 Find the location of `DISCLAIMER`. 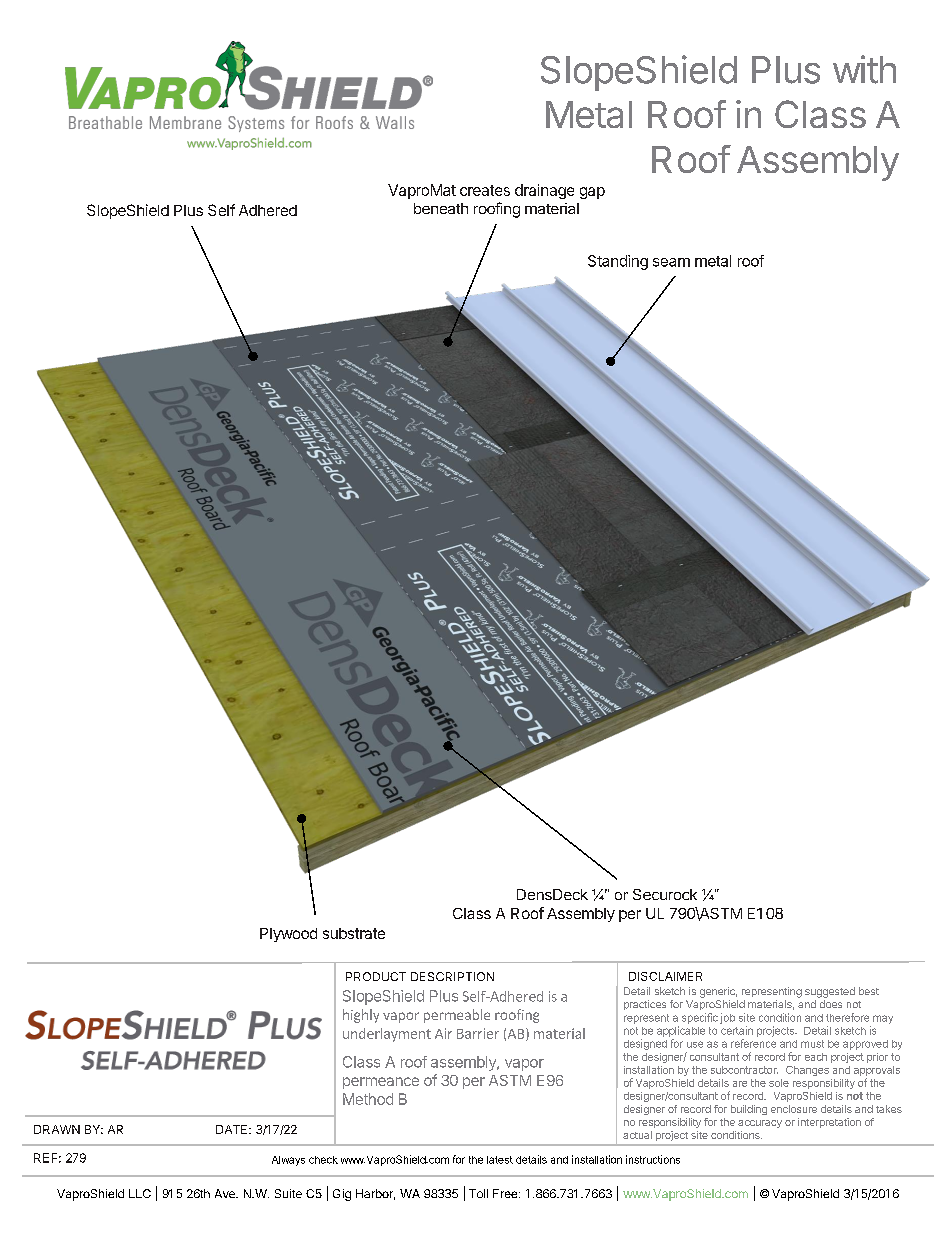

DISCLAIMER is located at coordinates (665, 976).
